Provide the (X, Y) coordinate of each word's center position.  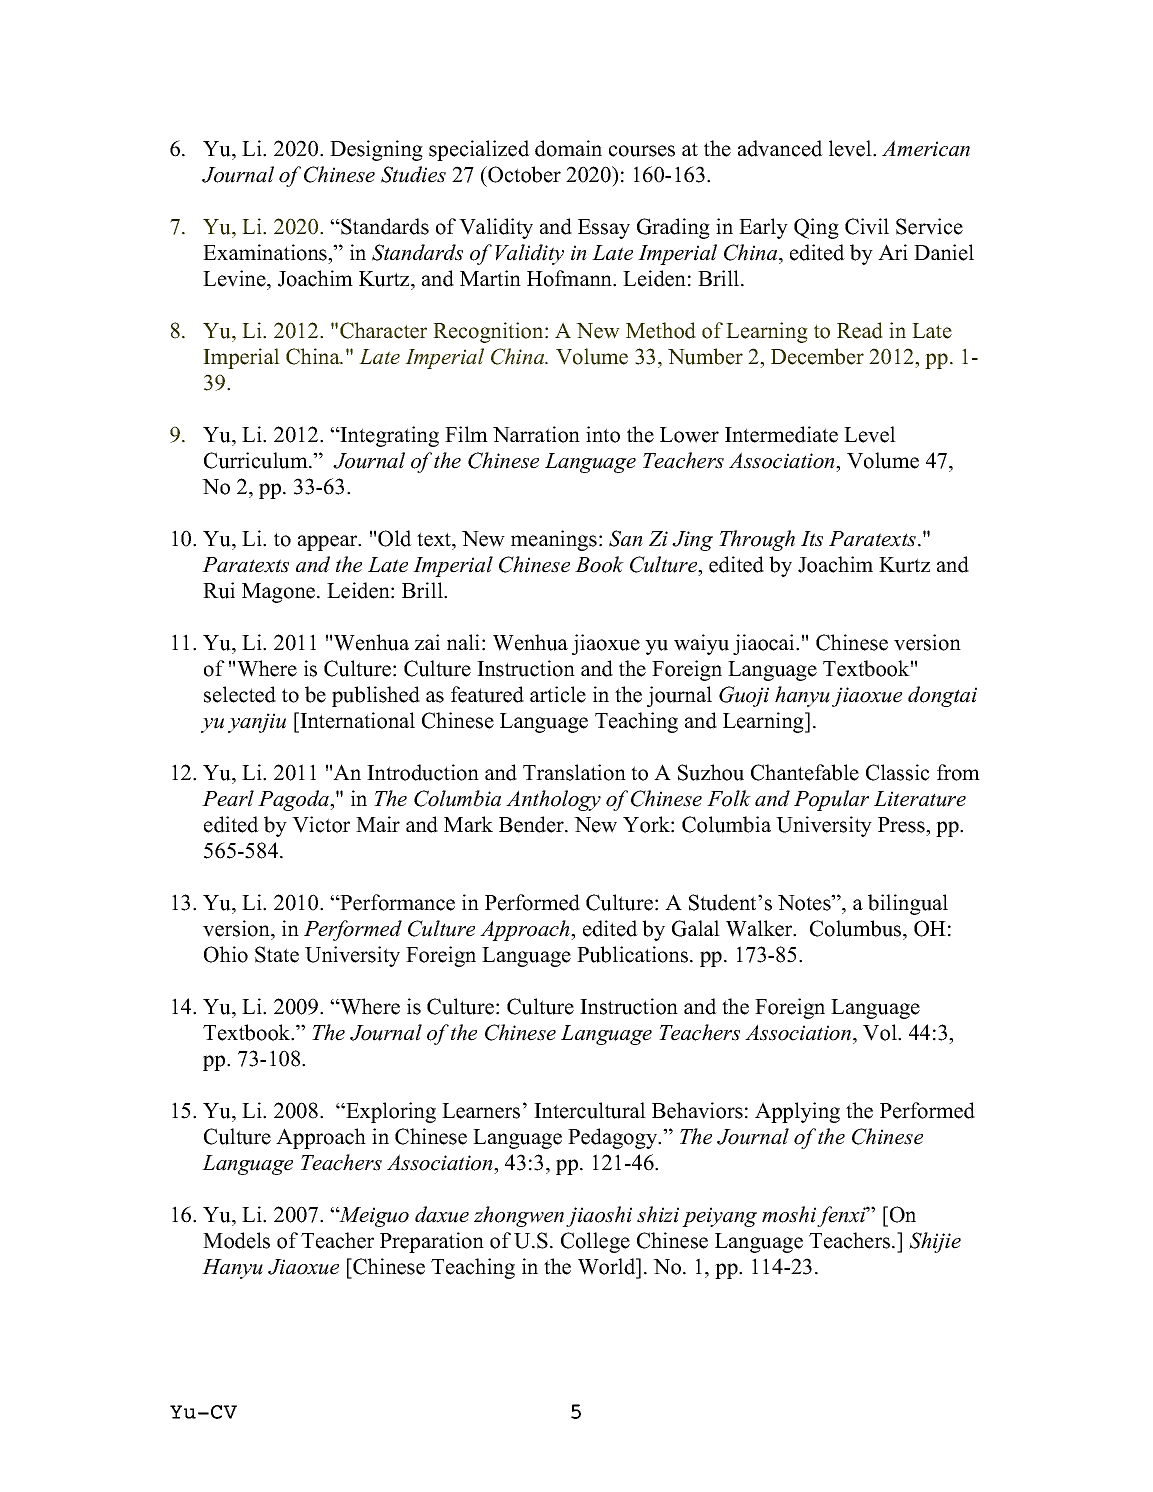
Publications (632, 954)
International (356, 720)
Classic (898, 772)
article (558, 694)
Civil (867, 226)
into (603, 434)
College (595, 1242)
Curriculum (257, 460)
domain (568, 148)
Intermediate (781, 434)
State (277, 954)
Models (236, 1240)
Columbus (857, 928)
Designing (376, 150)
